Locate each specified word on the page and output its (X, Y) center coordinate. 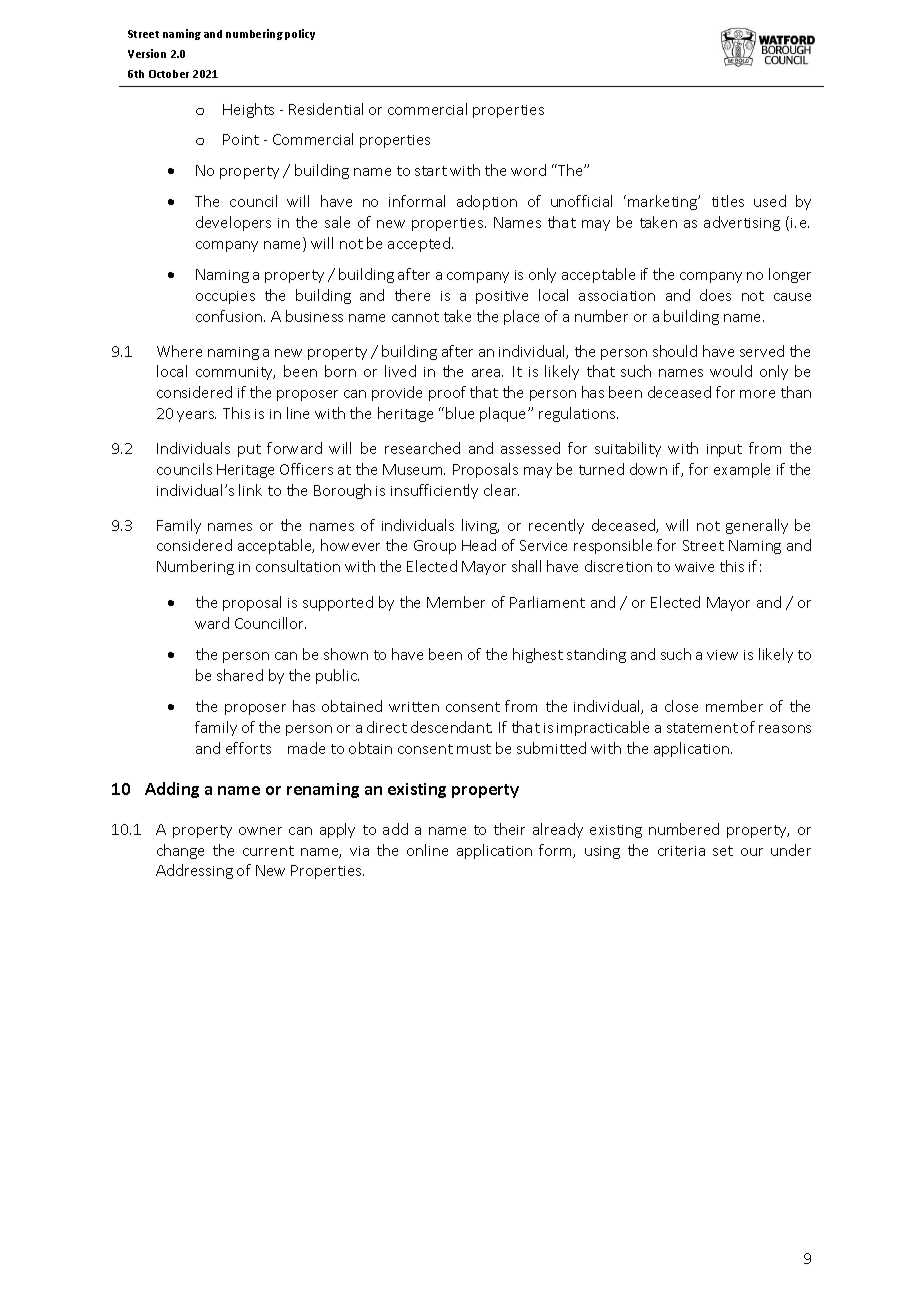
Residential (326, 109)
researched (422, 448)
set (723, 851)
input (724, 450)
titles (728, 201)
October (169, 74)
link (250, 490)
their (509, 829)
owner (260, 831)
